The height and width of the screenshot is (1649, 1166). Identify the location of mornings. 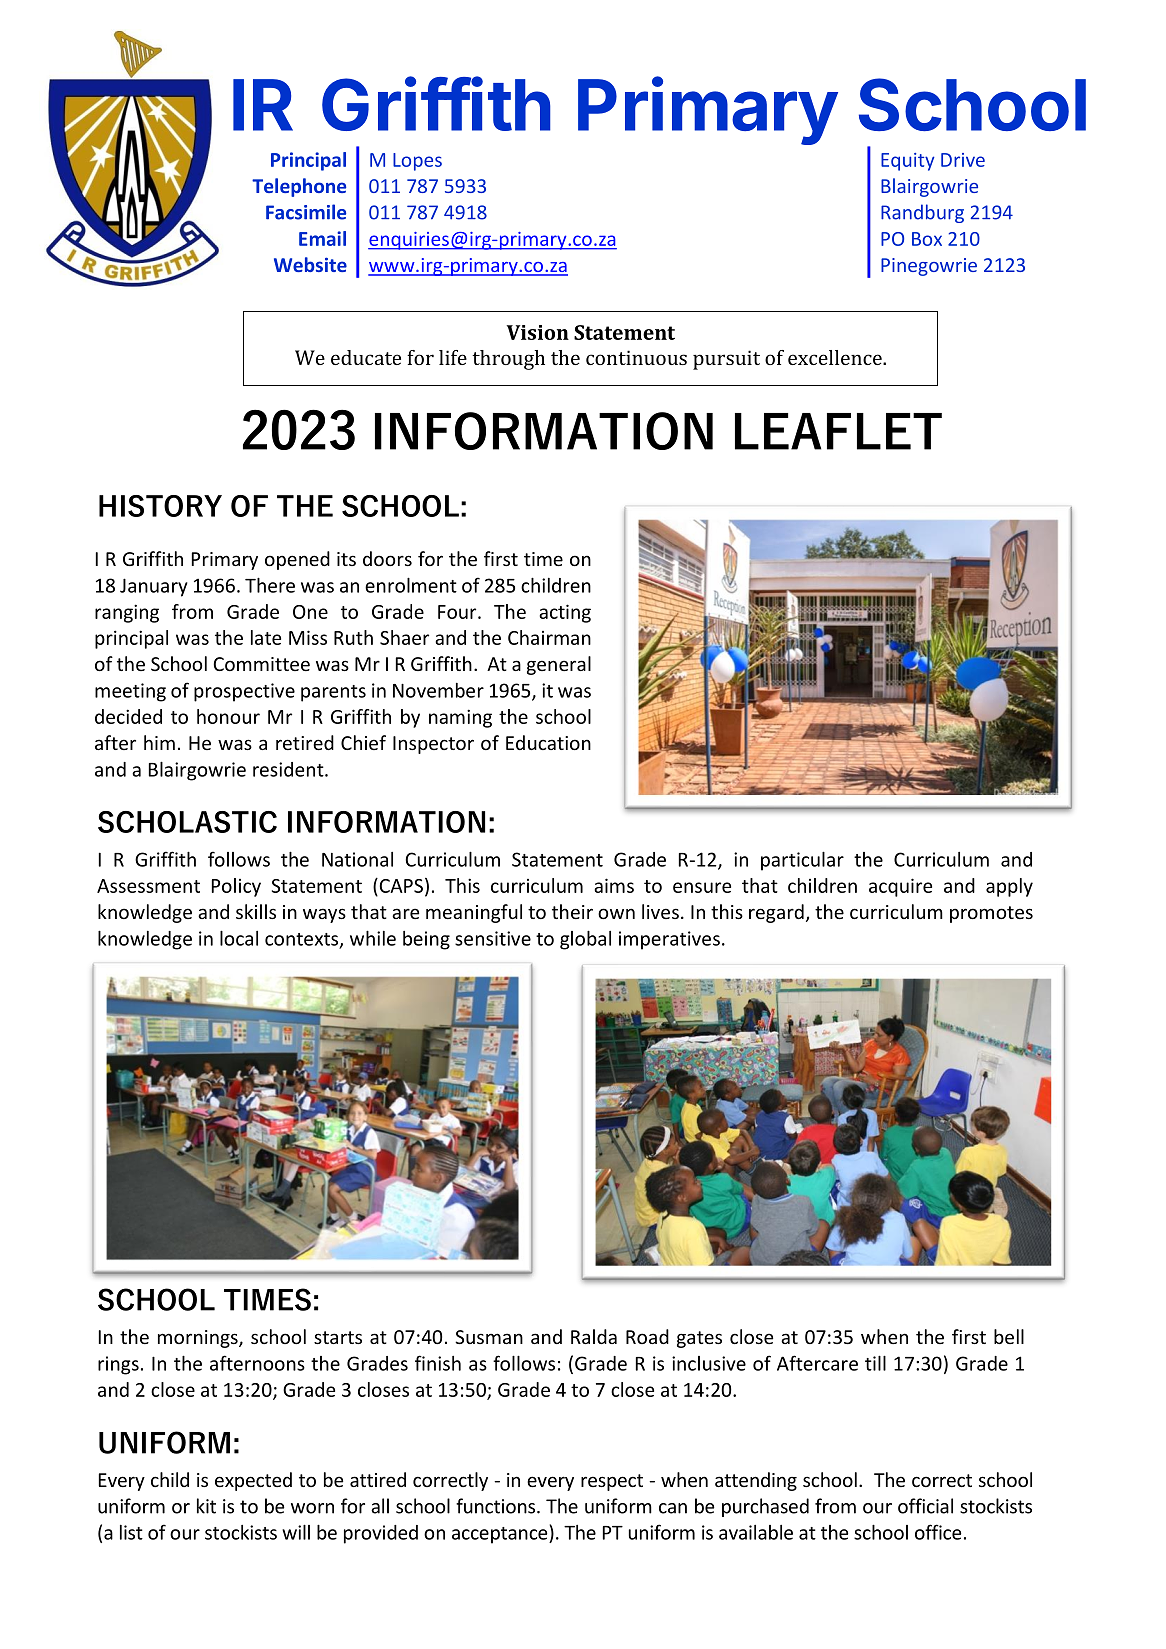
(199, 1339).
